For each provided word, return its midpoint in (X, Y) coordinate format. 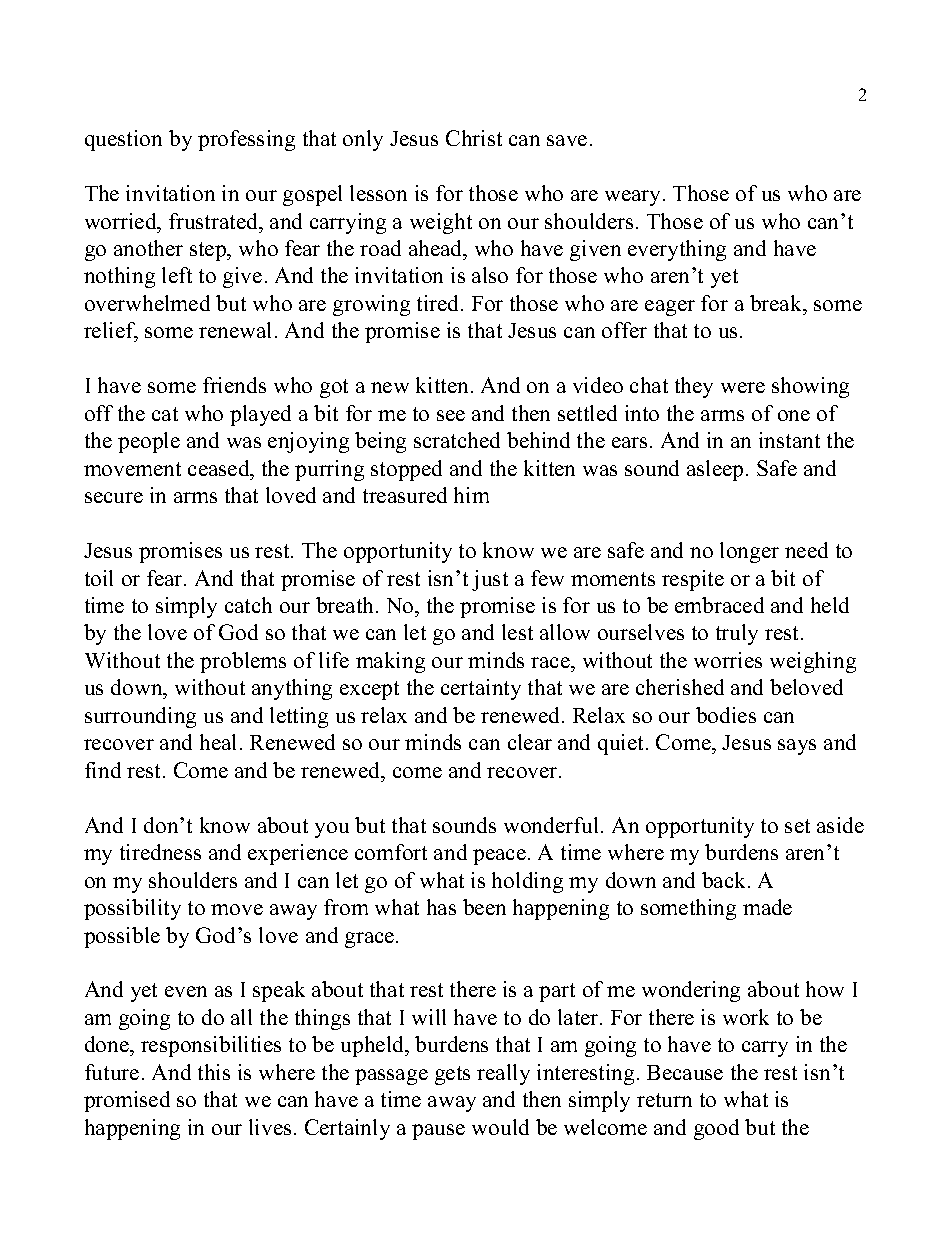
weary (634, 198)
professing (246, 140)
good (716, 1129)
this (214, 1072)
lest (517, 632)
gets (452, 1075)
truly (737, 634)
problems (243, 662)
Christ (474, 138)
